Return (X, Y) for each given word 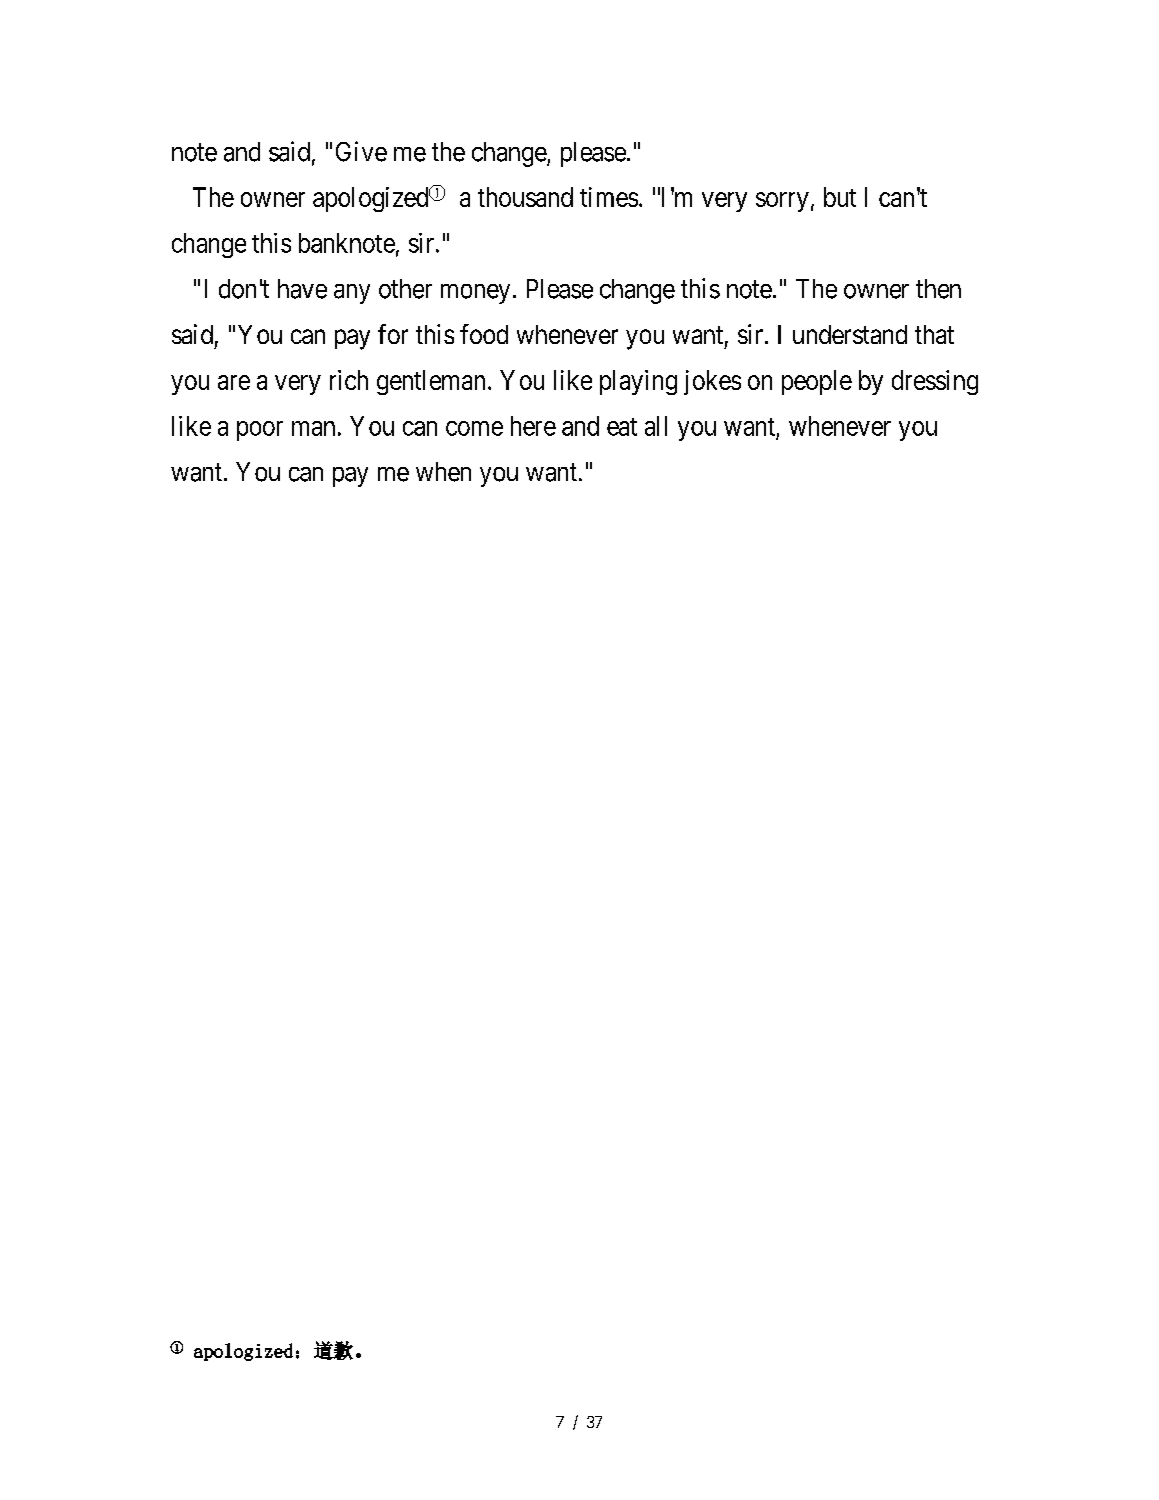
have (302, 289)
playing (638, 382)
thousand (525, 197)
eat (622, 427)
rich (349, 380)
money (475, 294)
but (840, 197)
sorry (782, 202)
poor (260, 431)
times (609, 197)
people (817, 382)
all (656, 426)
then (938, 289)
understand (850, 334)
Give (361, 151)
